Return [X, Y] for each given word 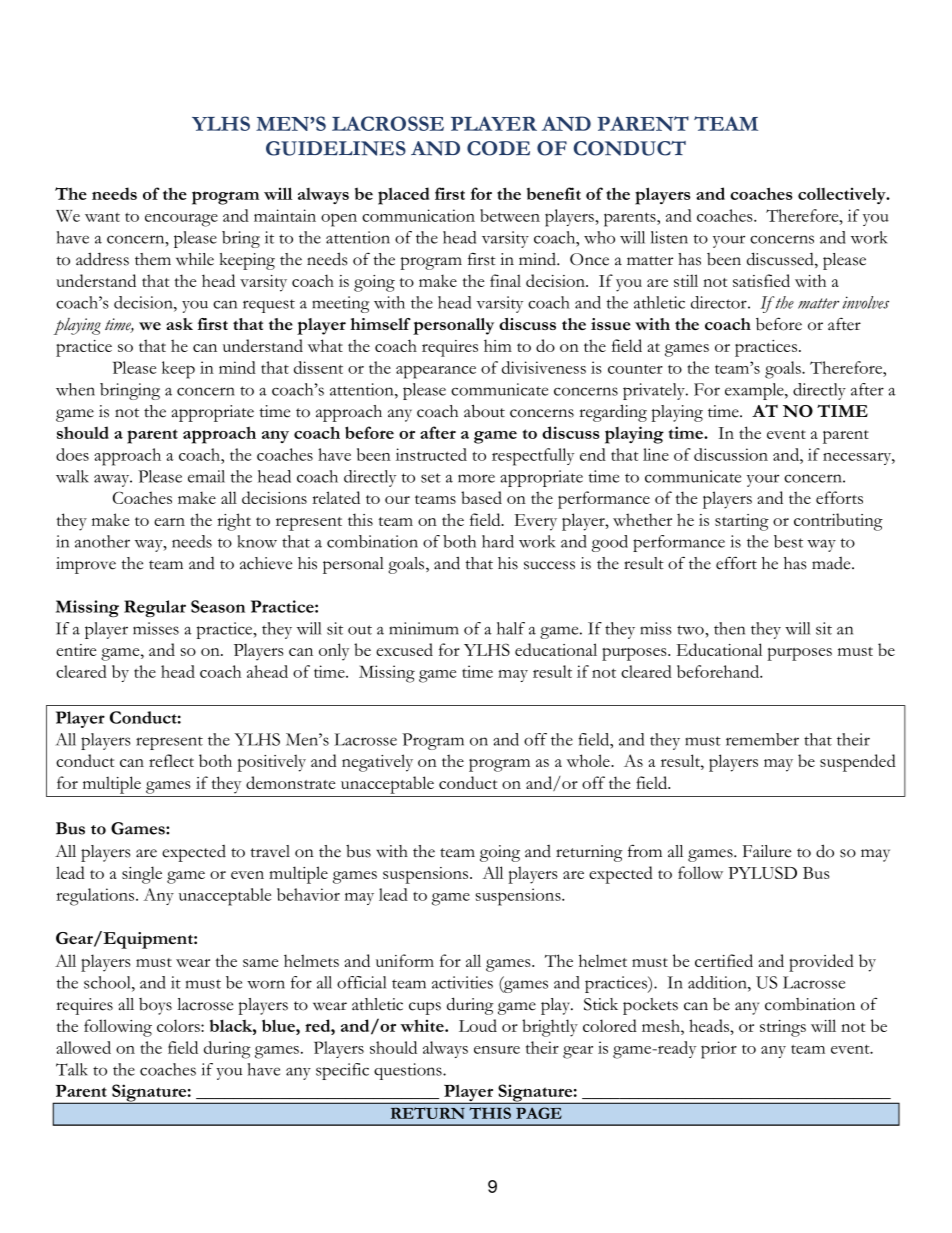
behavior [308, 894]
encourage [181, 220]
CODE [498, 148]
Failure [767, 851]
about [484, 411]
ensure [497, 1050]
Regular [155, 608]
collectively [843, 195]
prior [719, 1050]
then [729, 628]
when [75, 389]
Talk [71, 1069]
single [142, 875]
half [511, 628]
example [755, 391]
